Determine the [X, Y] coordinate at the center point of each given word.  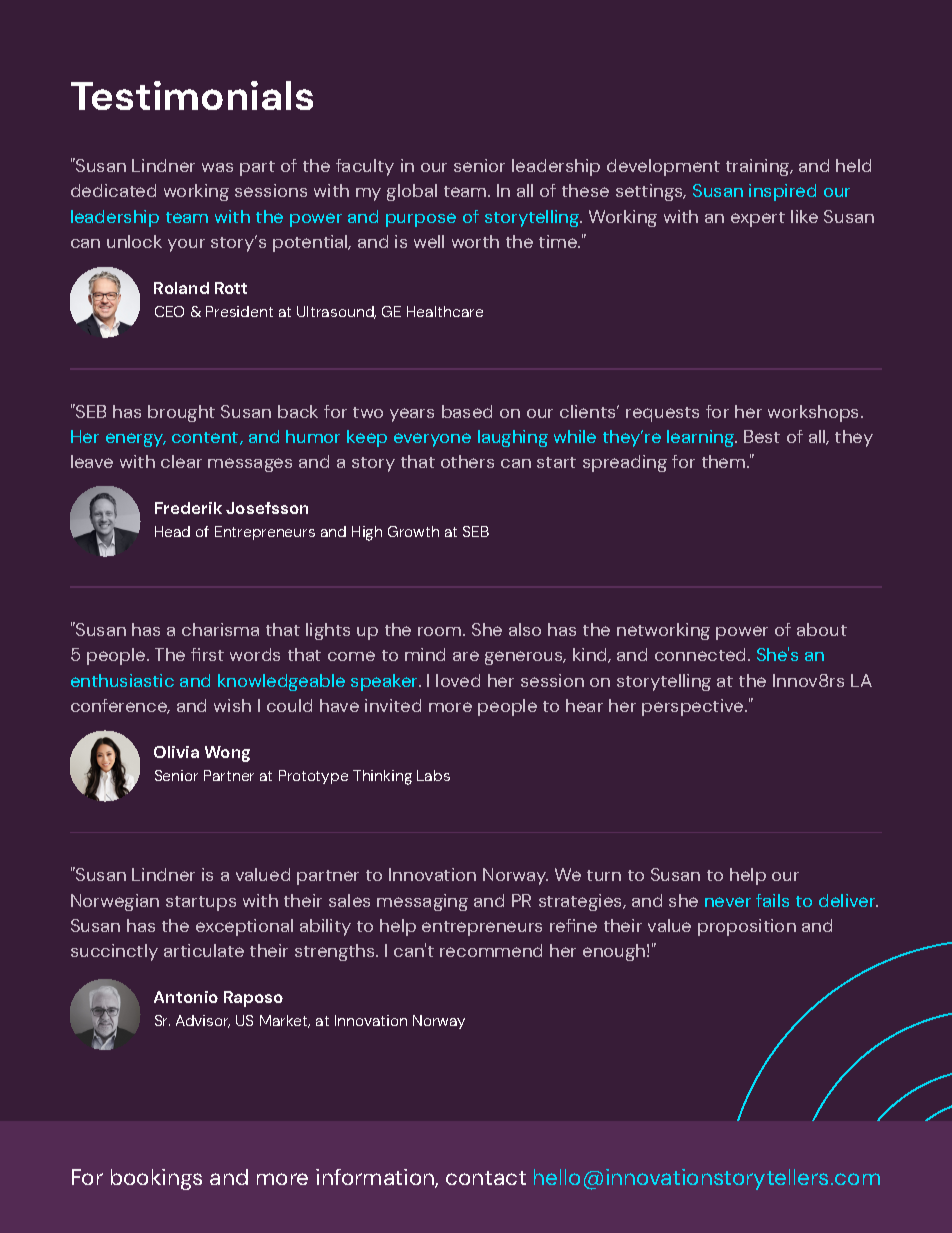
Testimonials [192, 95]
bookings [156, 1179]
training [759, 167]
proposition [747, 927]
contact [486, 1178]
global [412, 192]
